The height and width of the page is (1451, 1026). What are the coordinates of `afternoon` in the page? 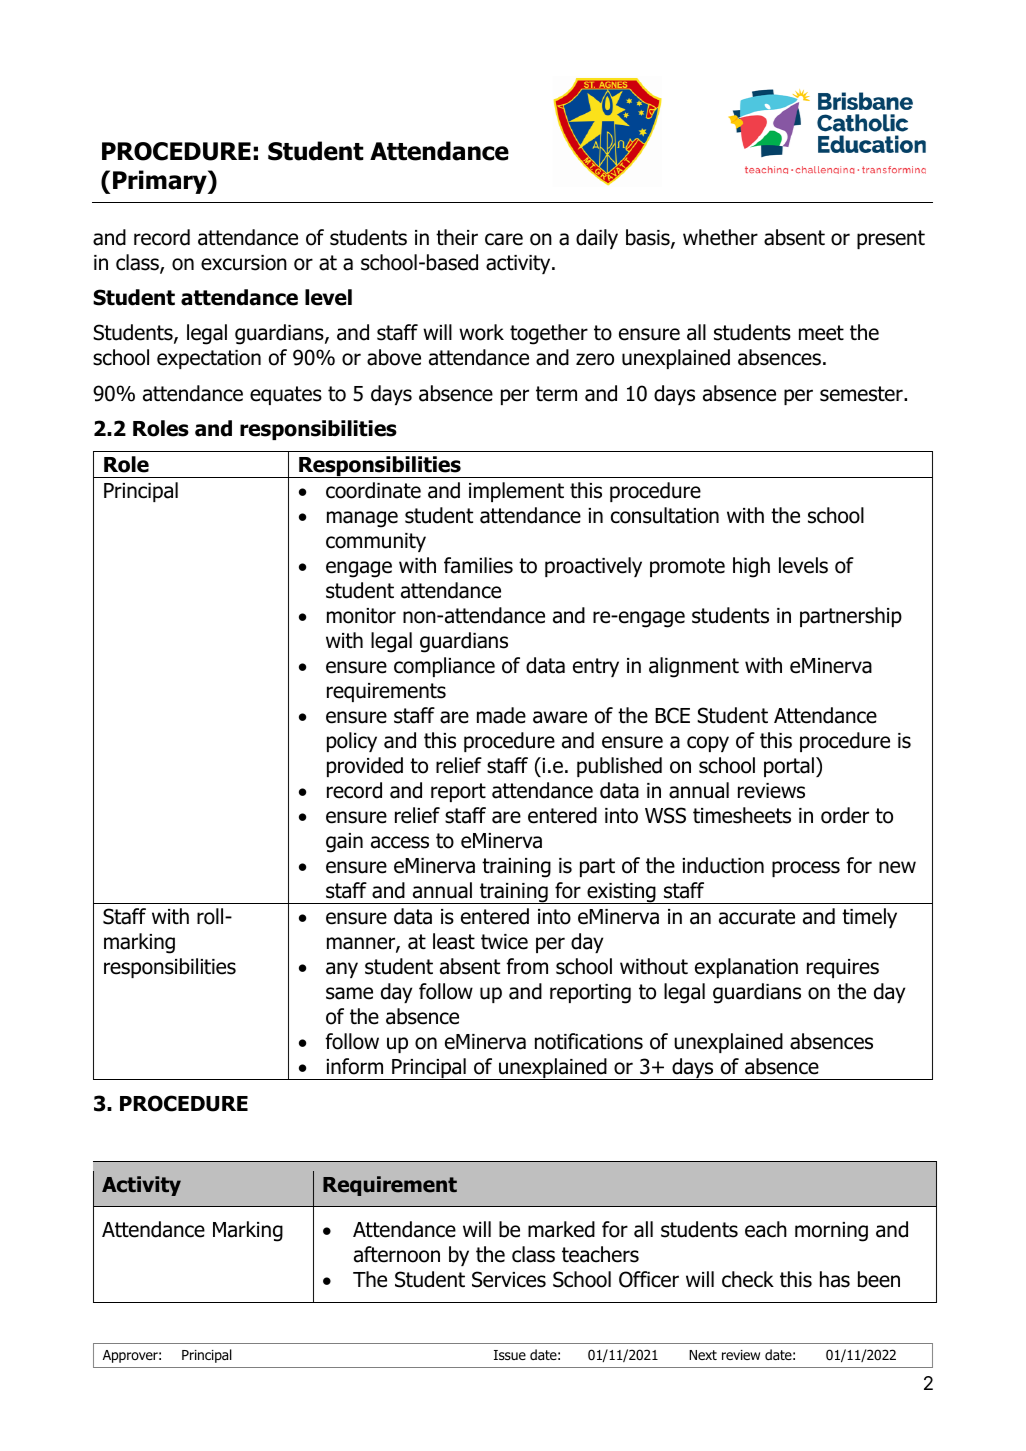 It's located at (397, 1254).
